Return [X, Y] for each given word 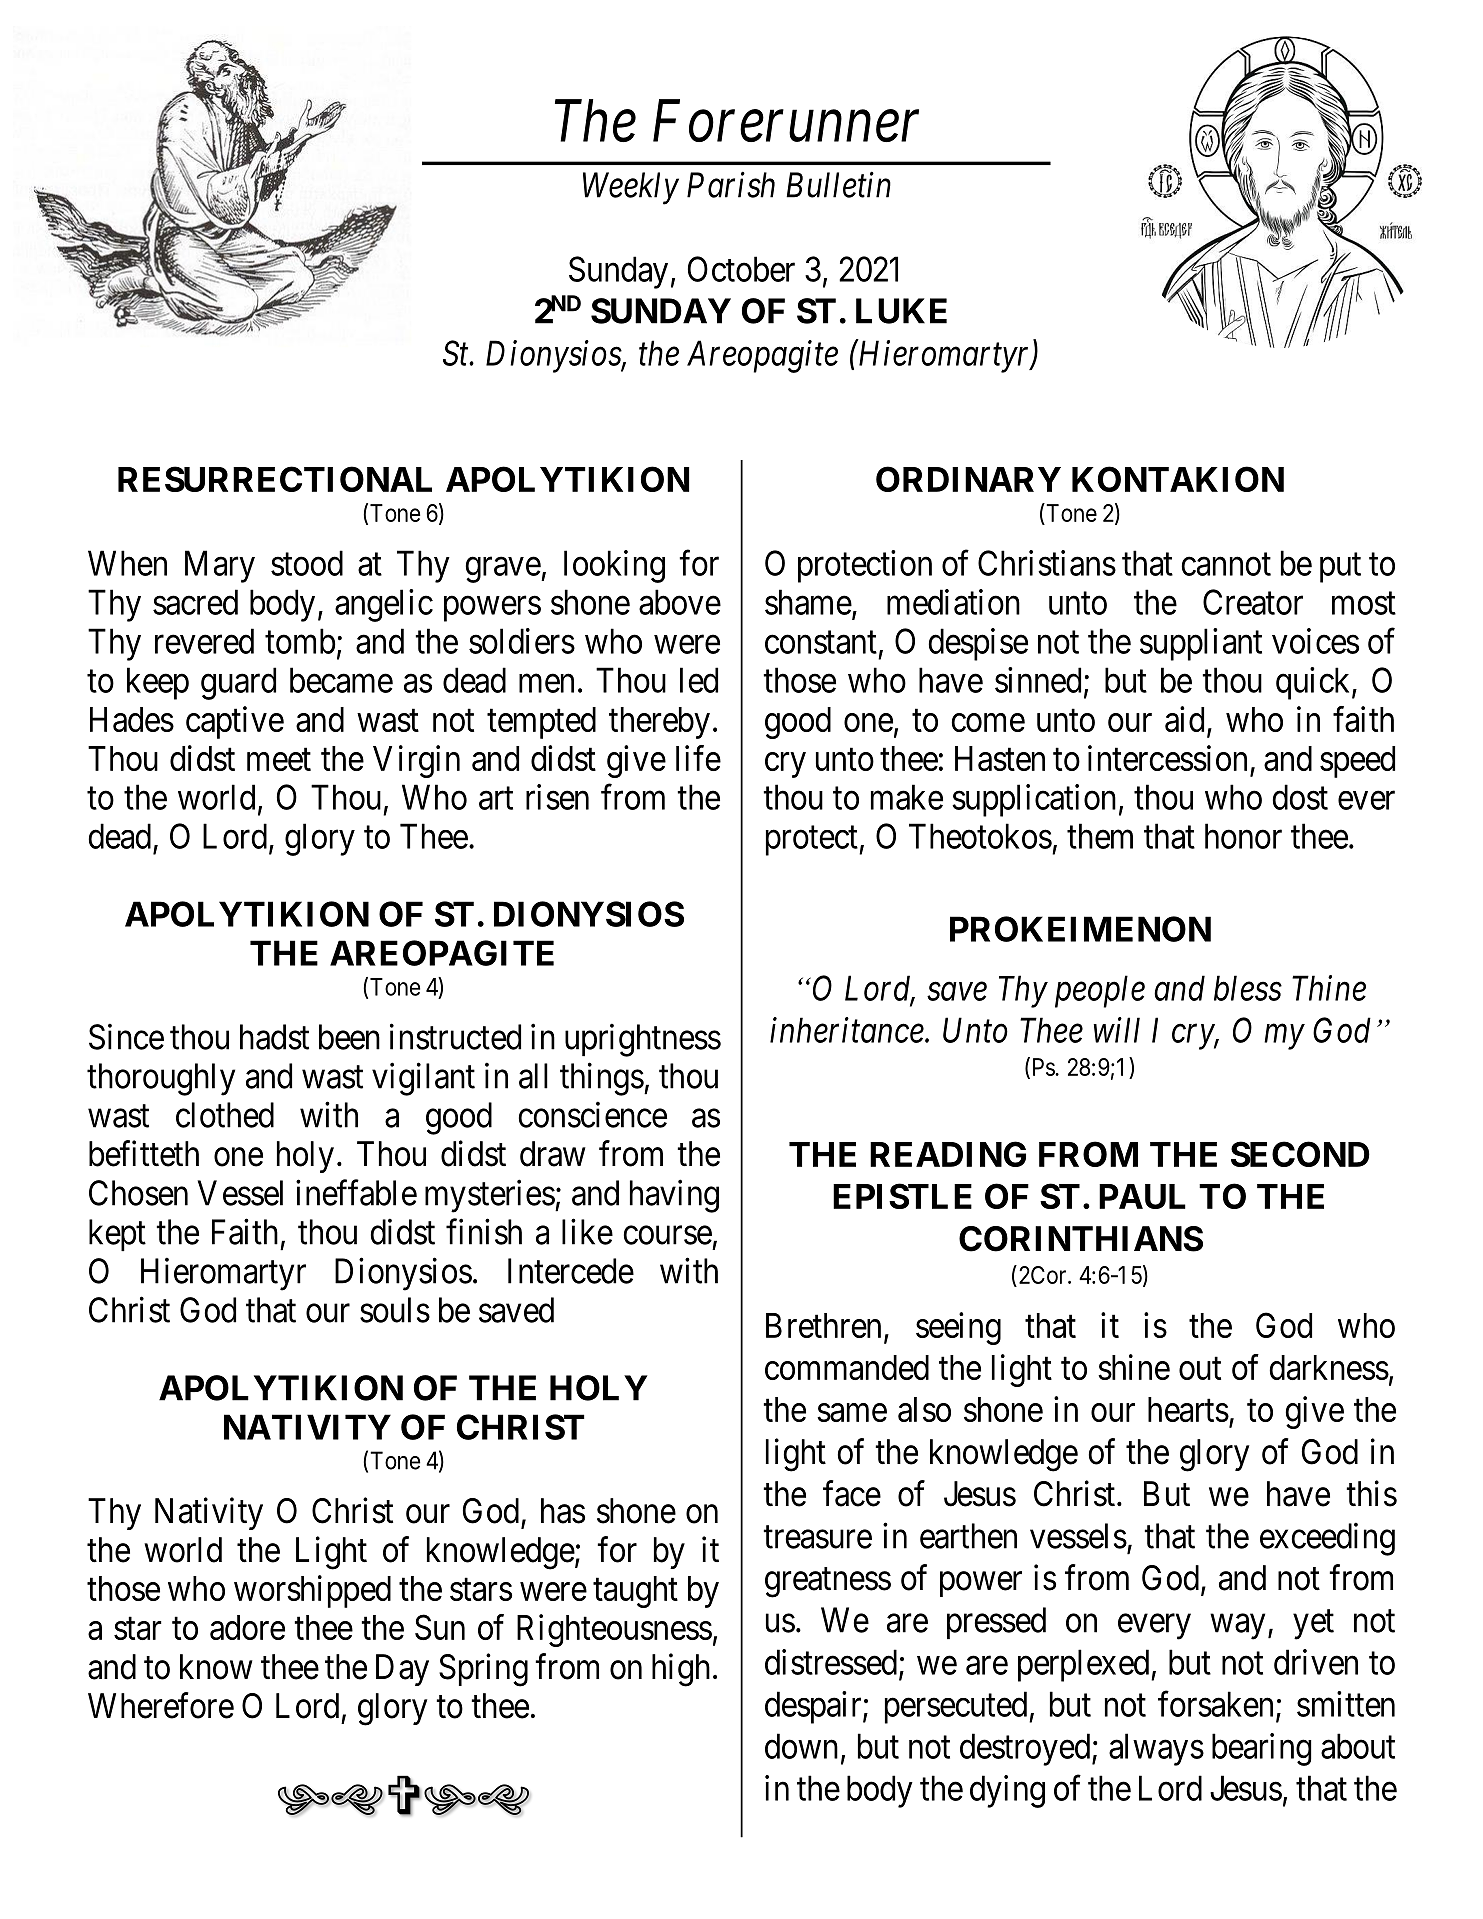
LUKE [901, 311]
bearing [1262, 1749]
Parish [731, 184]
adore [247, 1627]
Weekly [631, 188]
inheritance [847, 1030]
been [349, 1037]
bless [1248, 988]
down [801, 1746]
